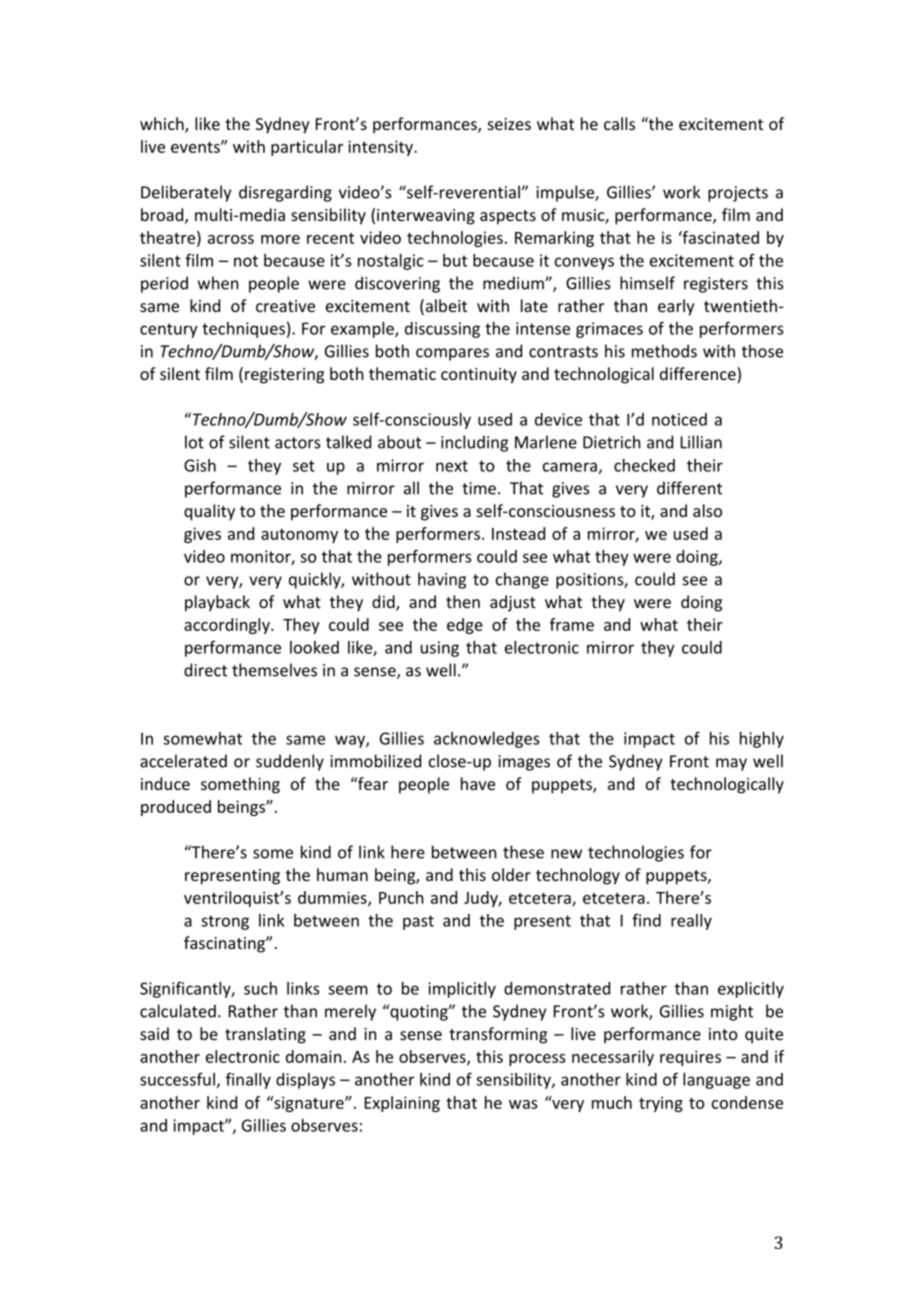 The height and width of the document is (1308, 924). I want to click on implicitly, so click(462, 990).
